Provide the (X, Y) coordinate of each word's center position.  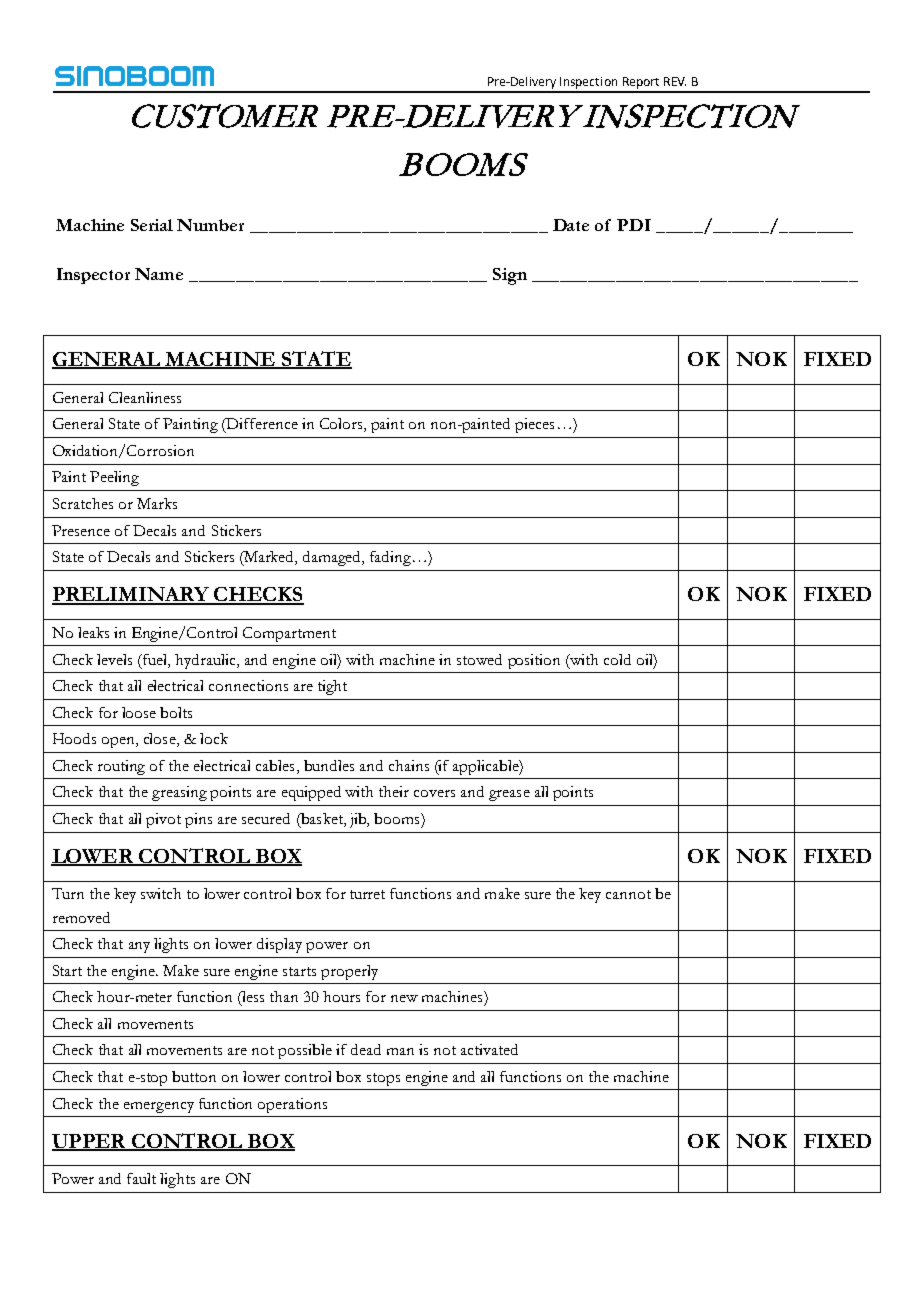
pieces (534, 425)
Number (210, 225)
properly (349, 972)
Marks (157, 503)
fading (392, 558)
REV (675, 81)
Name (159, 274)
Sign (510, 276)
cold (617, 659)
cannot (628, 894)
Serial (152, 225)
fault (141, 1178)
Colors (342, 425)
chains (409, 765)
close (161, 740)
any (139, 947)
